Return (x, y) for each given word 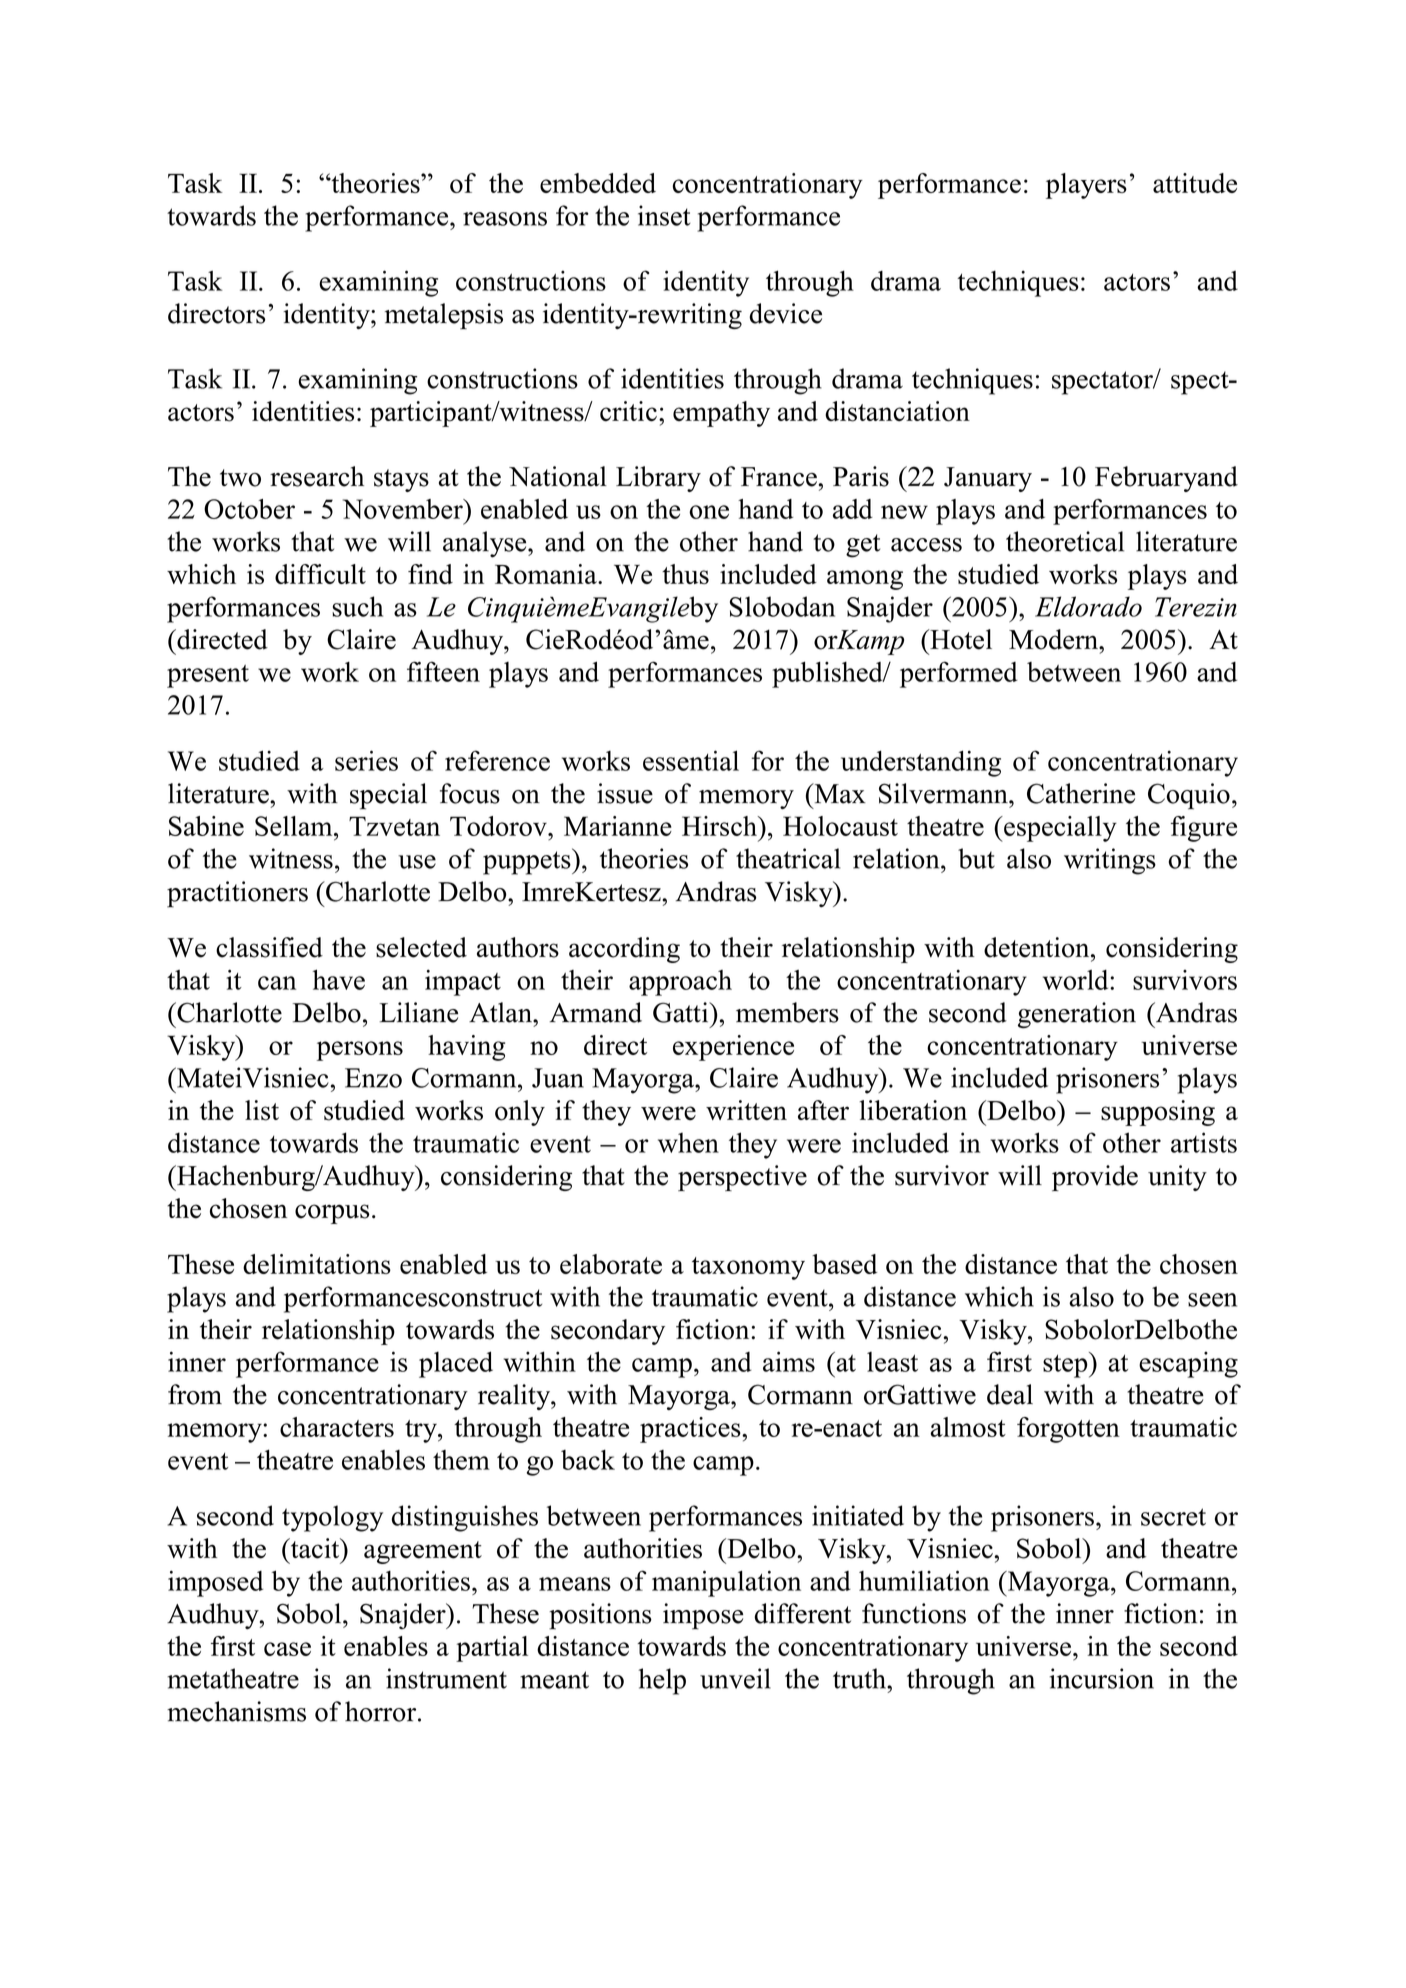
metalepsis (444, 316)
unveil (735, 1678)
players (1086, 186)
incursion (1102, 1678)
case (287, 1649)
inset (664, 215)
